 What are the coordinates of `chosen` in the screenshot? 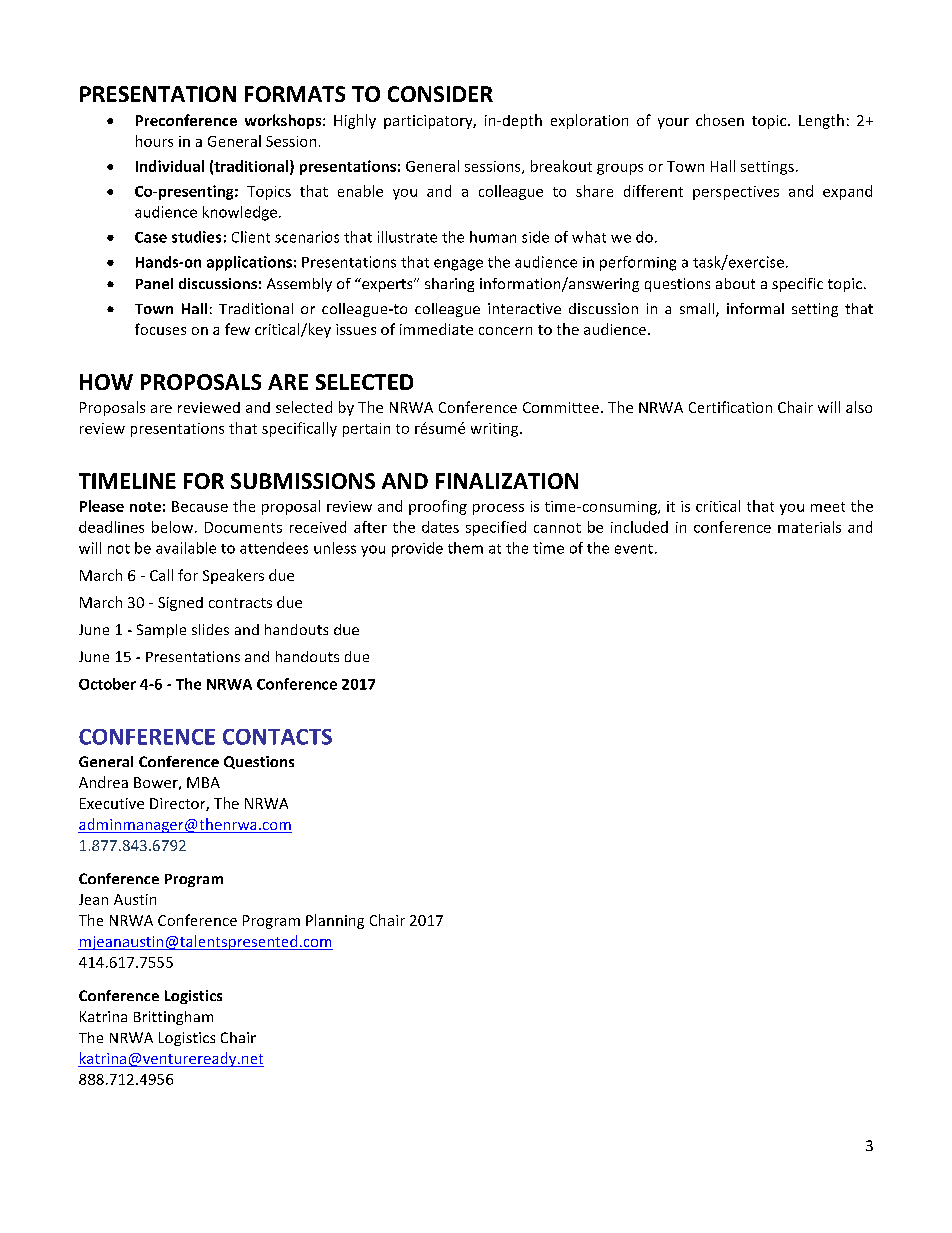 It's located at (720, 120).
